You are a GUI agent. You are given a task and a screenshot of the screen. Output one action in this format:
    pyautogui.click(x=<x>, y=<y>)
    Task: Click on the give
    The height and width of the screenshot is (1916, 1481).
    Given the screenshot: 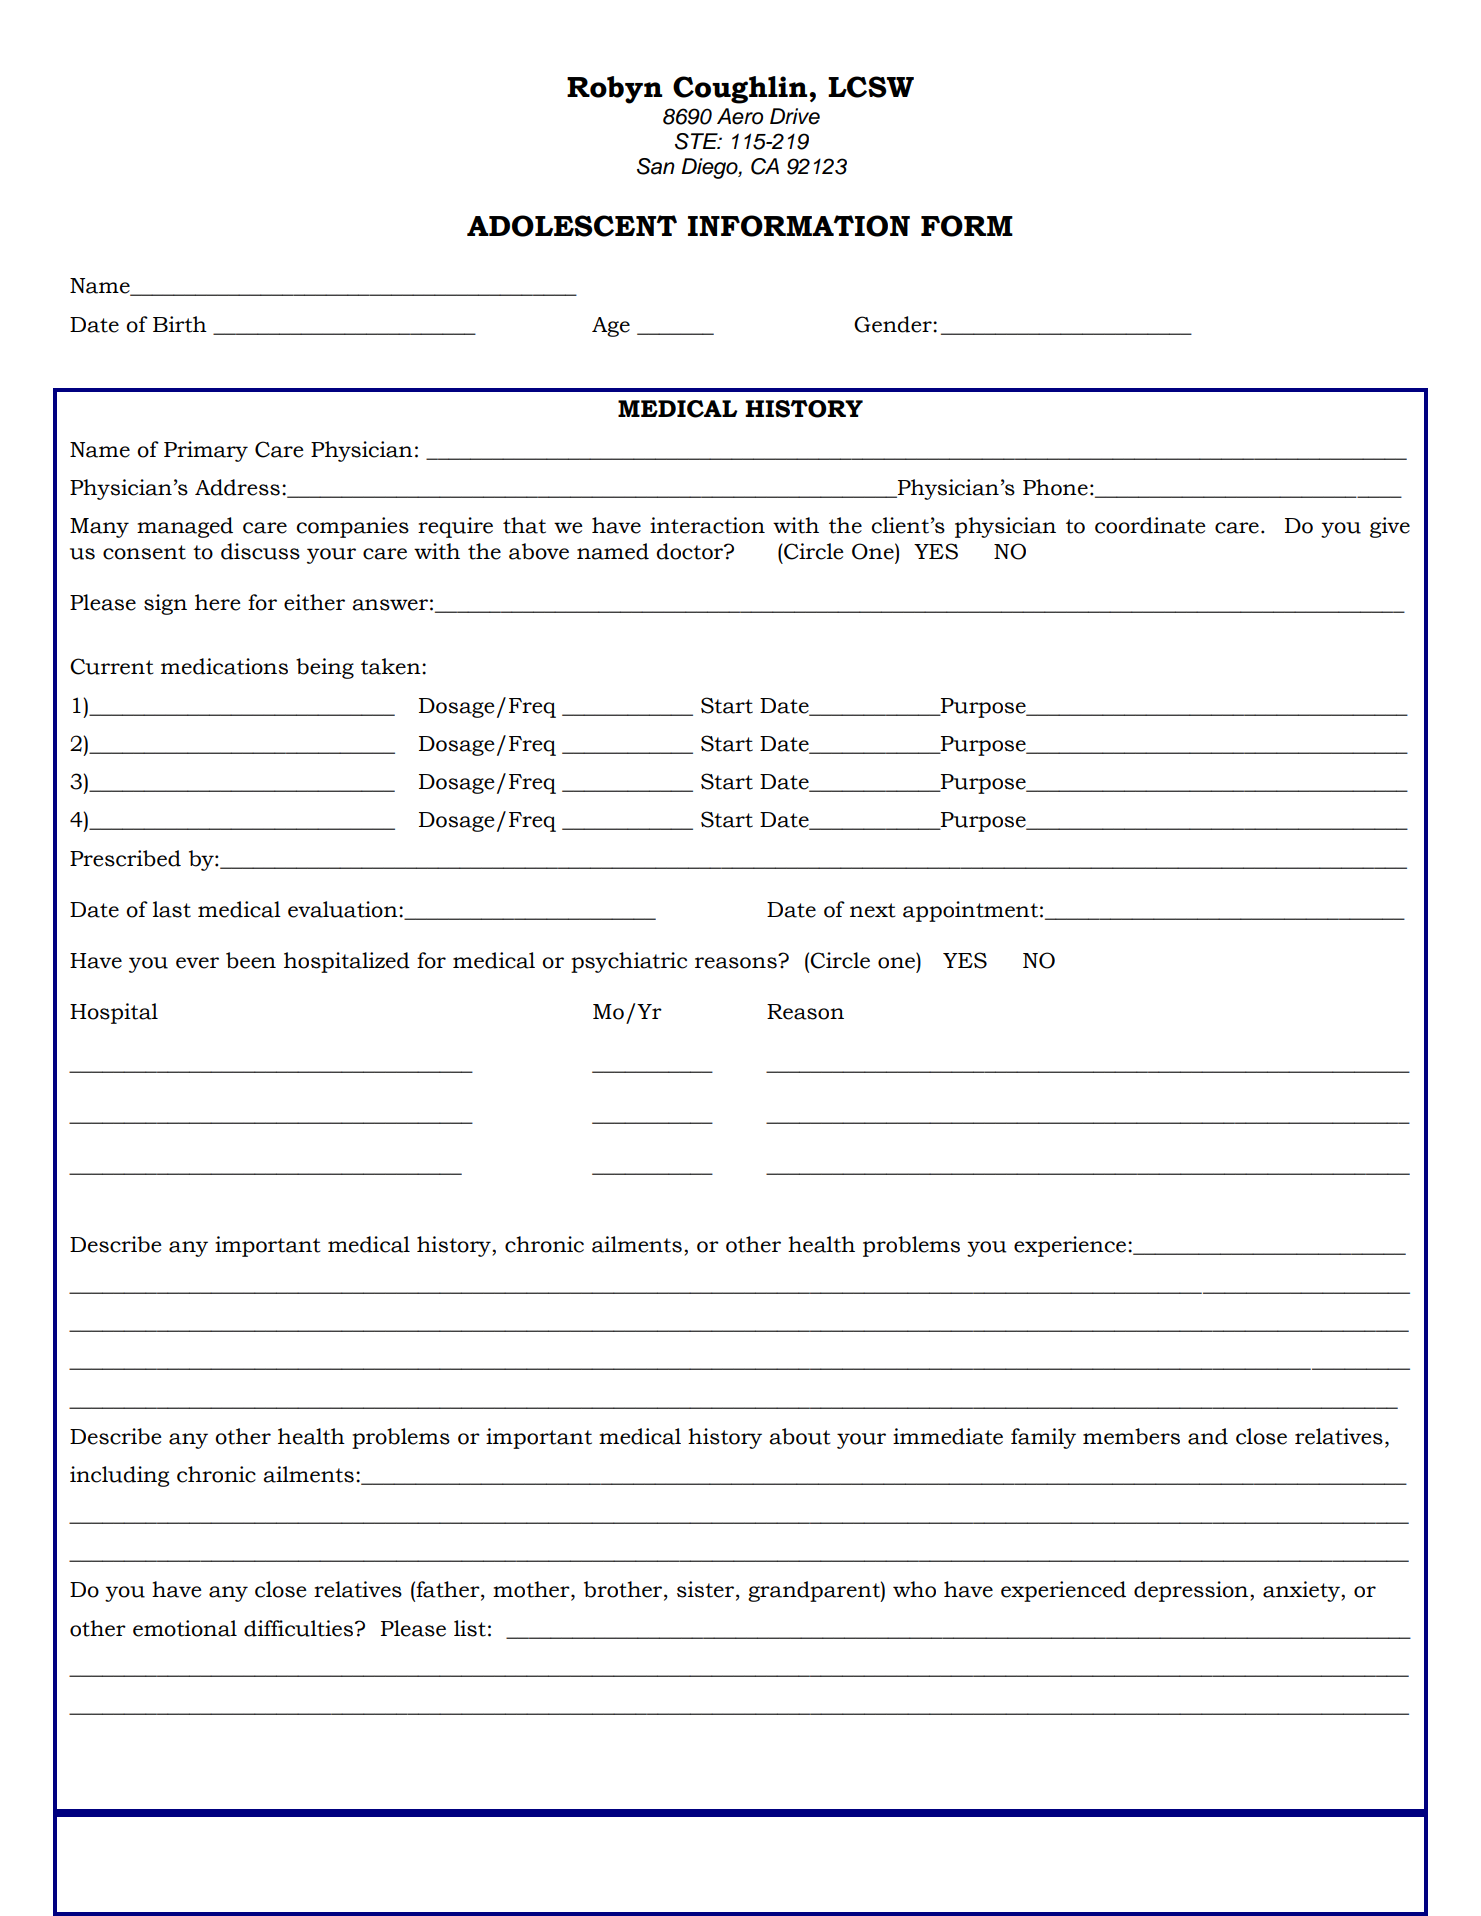 What is the action you would take?
    pyautogui.click(x=1390, y=527)
